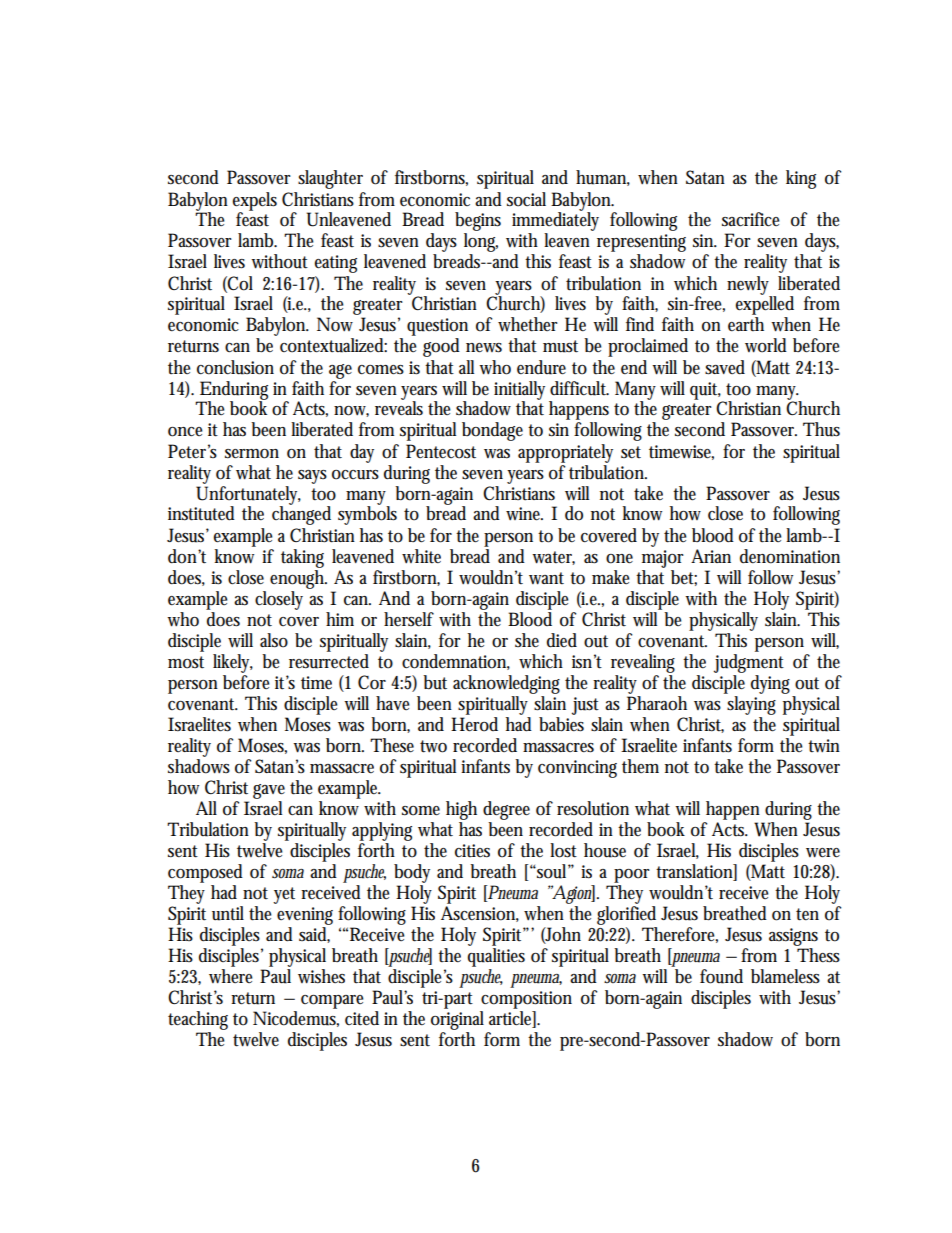 The image size is (952, 1233). What do you see at coordinates (298, 578) in the screenshot?
I see `enough` at bounding box center [298, 578].
